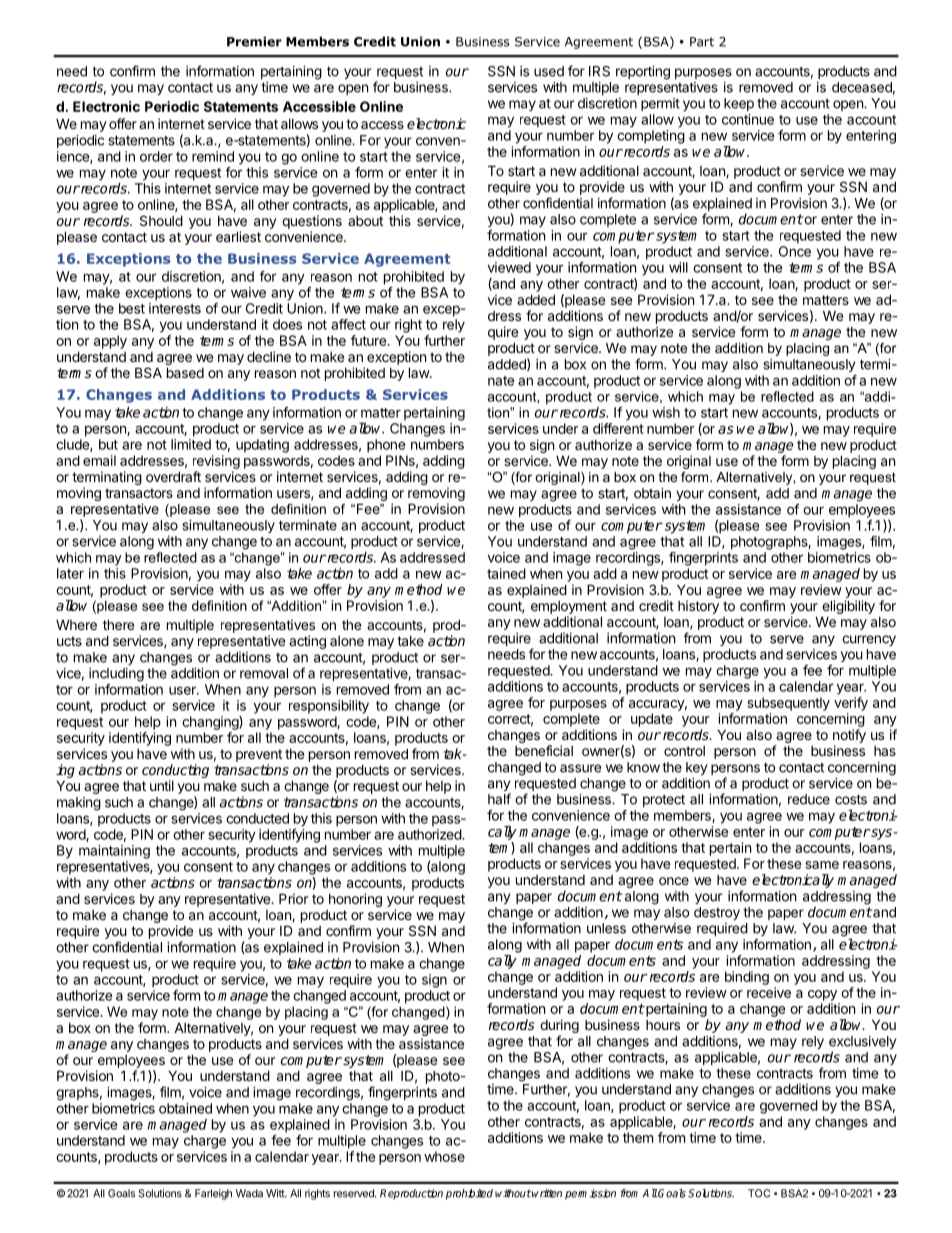  Describe the element at coordinates (249, 1193) in the screenshot. I see `Wada` at that location.
